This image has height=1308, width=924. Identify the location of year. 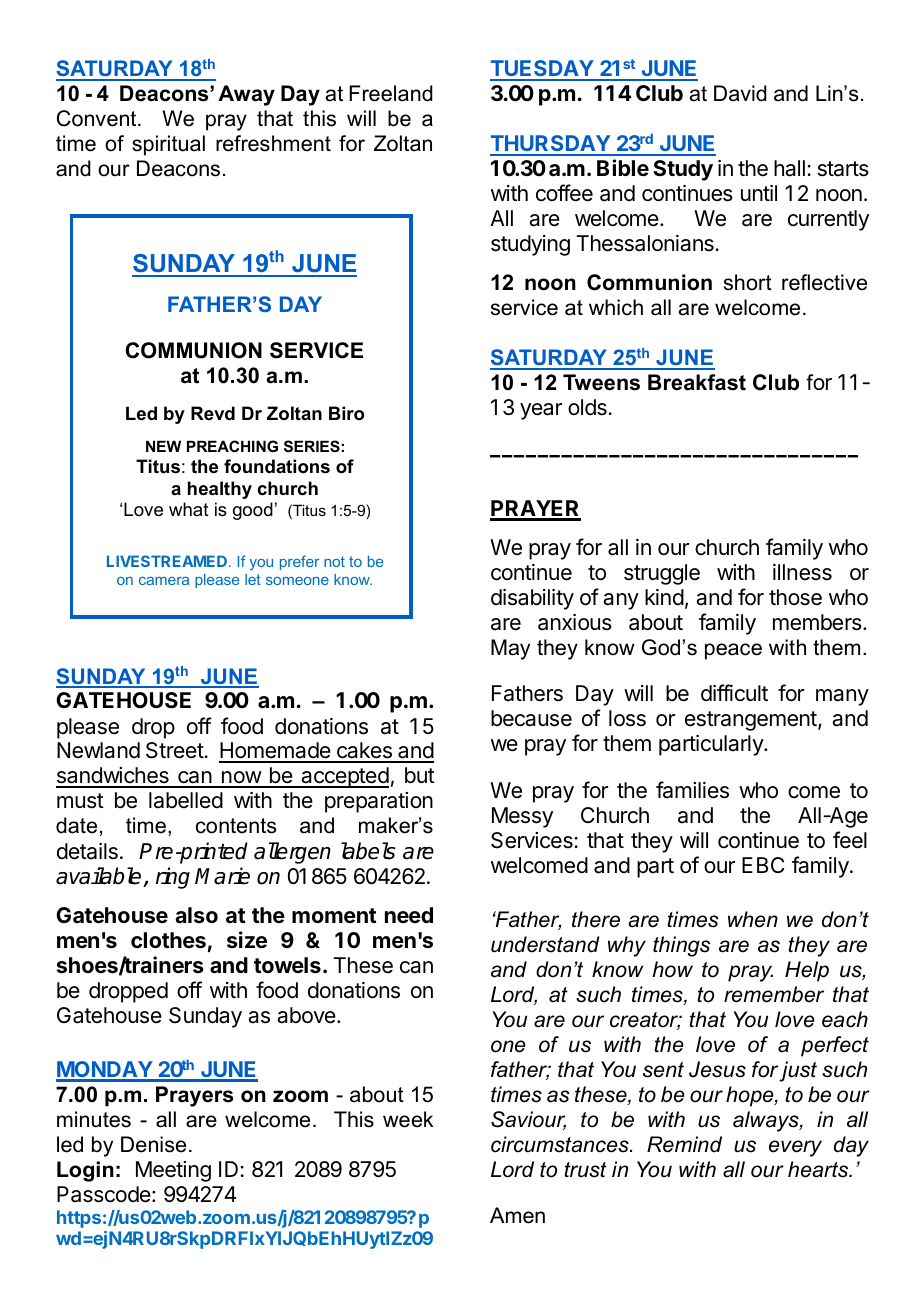
(541, 411).
